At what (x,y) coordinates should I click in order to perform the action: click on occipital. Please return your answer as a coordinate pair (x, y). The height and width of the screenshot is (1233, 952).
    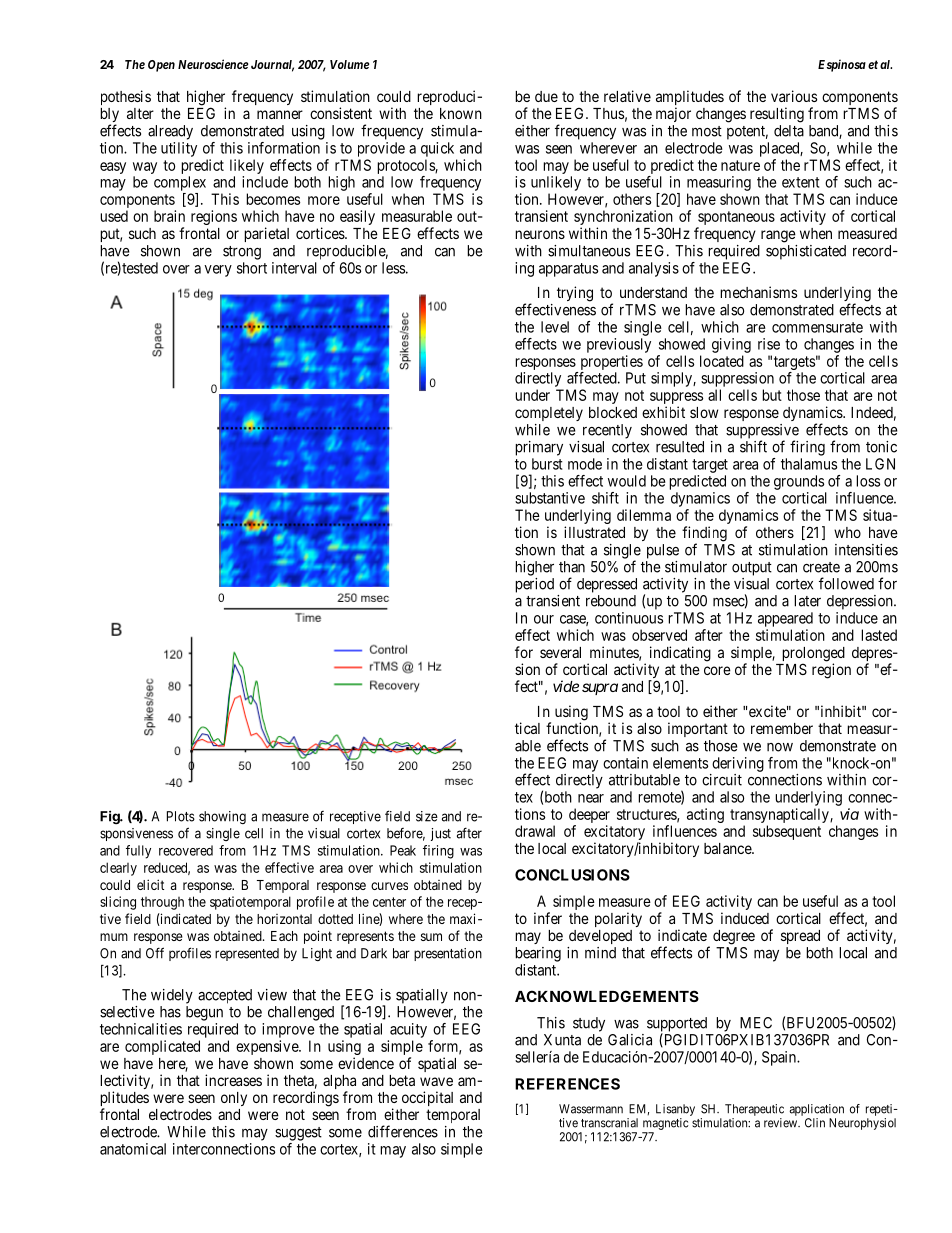
    Looking at the image, I should click on (427, 1098).
